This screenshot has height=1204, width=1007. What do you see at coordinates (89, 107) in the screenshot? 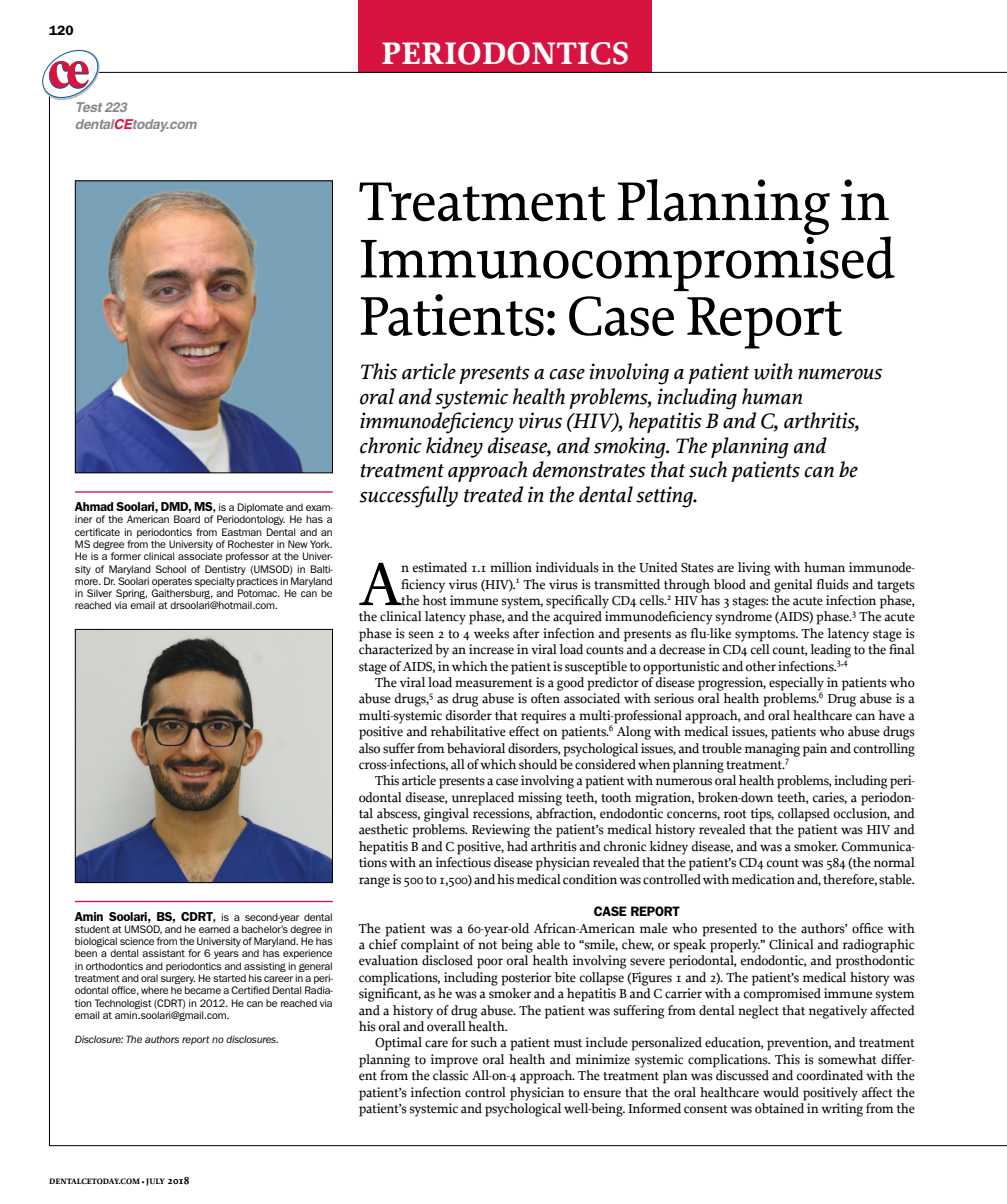
I see `Test` at bounding box center [89, 107].
